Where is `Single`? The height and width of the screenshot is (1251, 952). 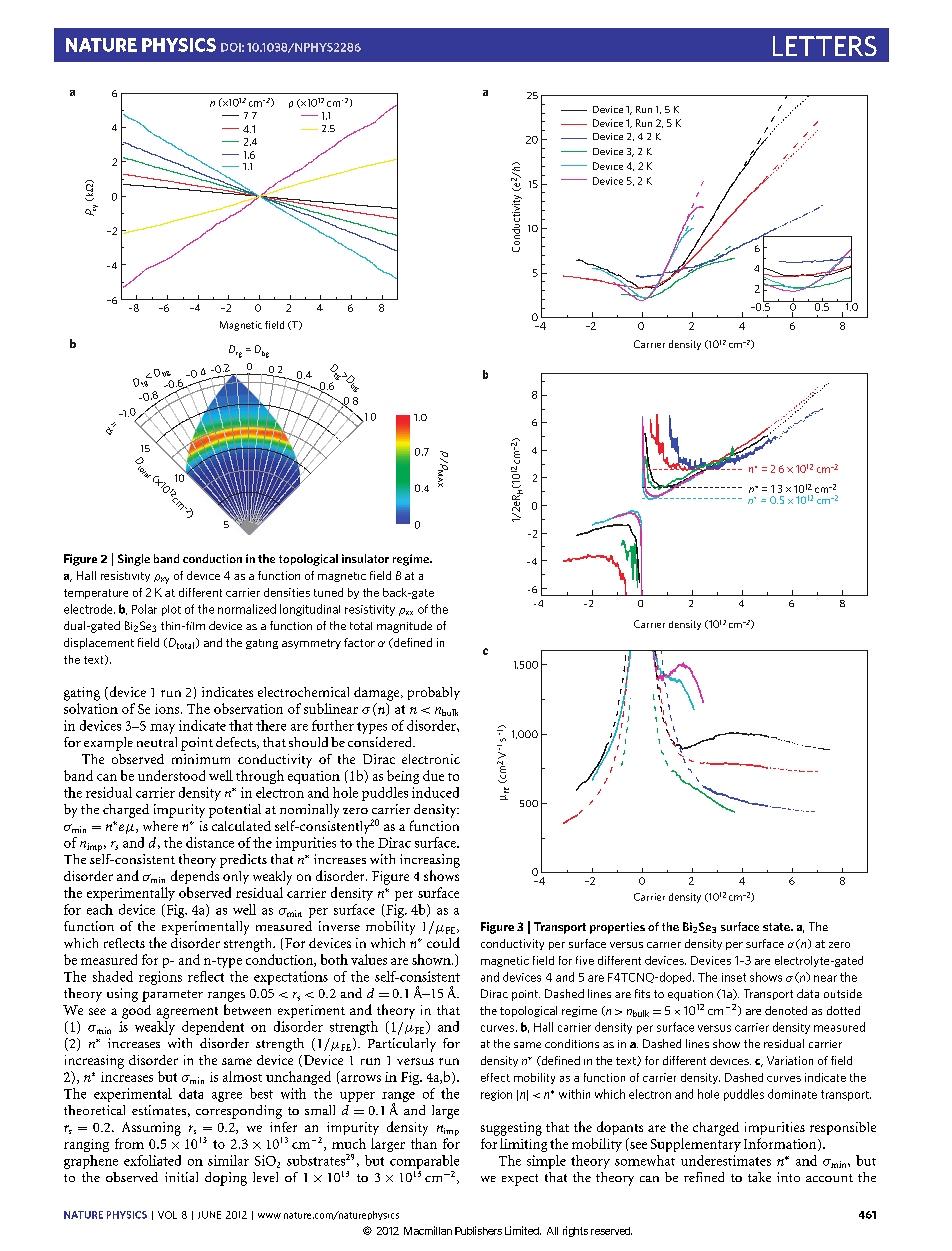
Single is located at coordinates (134, 560).
